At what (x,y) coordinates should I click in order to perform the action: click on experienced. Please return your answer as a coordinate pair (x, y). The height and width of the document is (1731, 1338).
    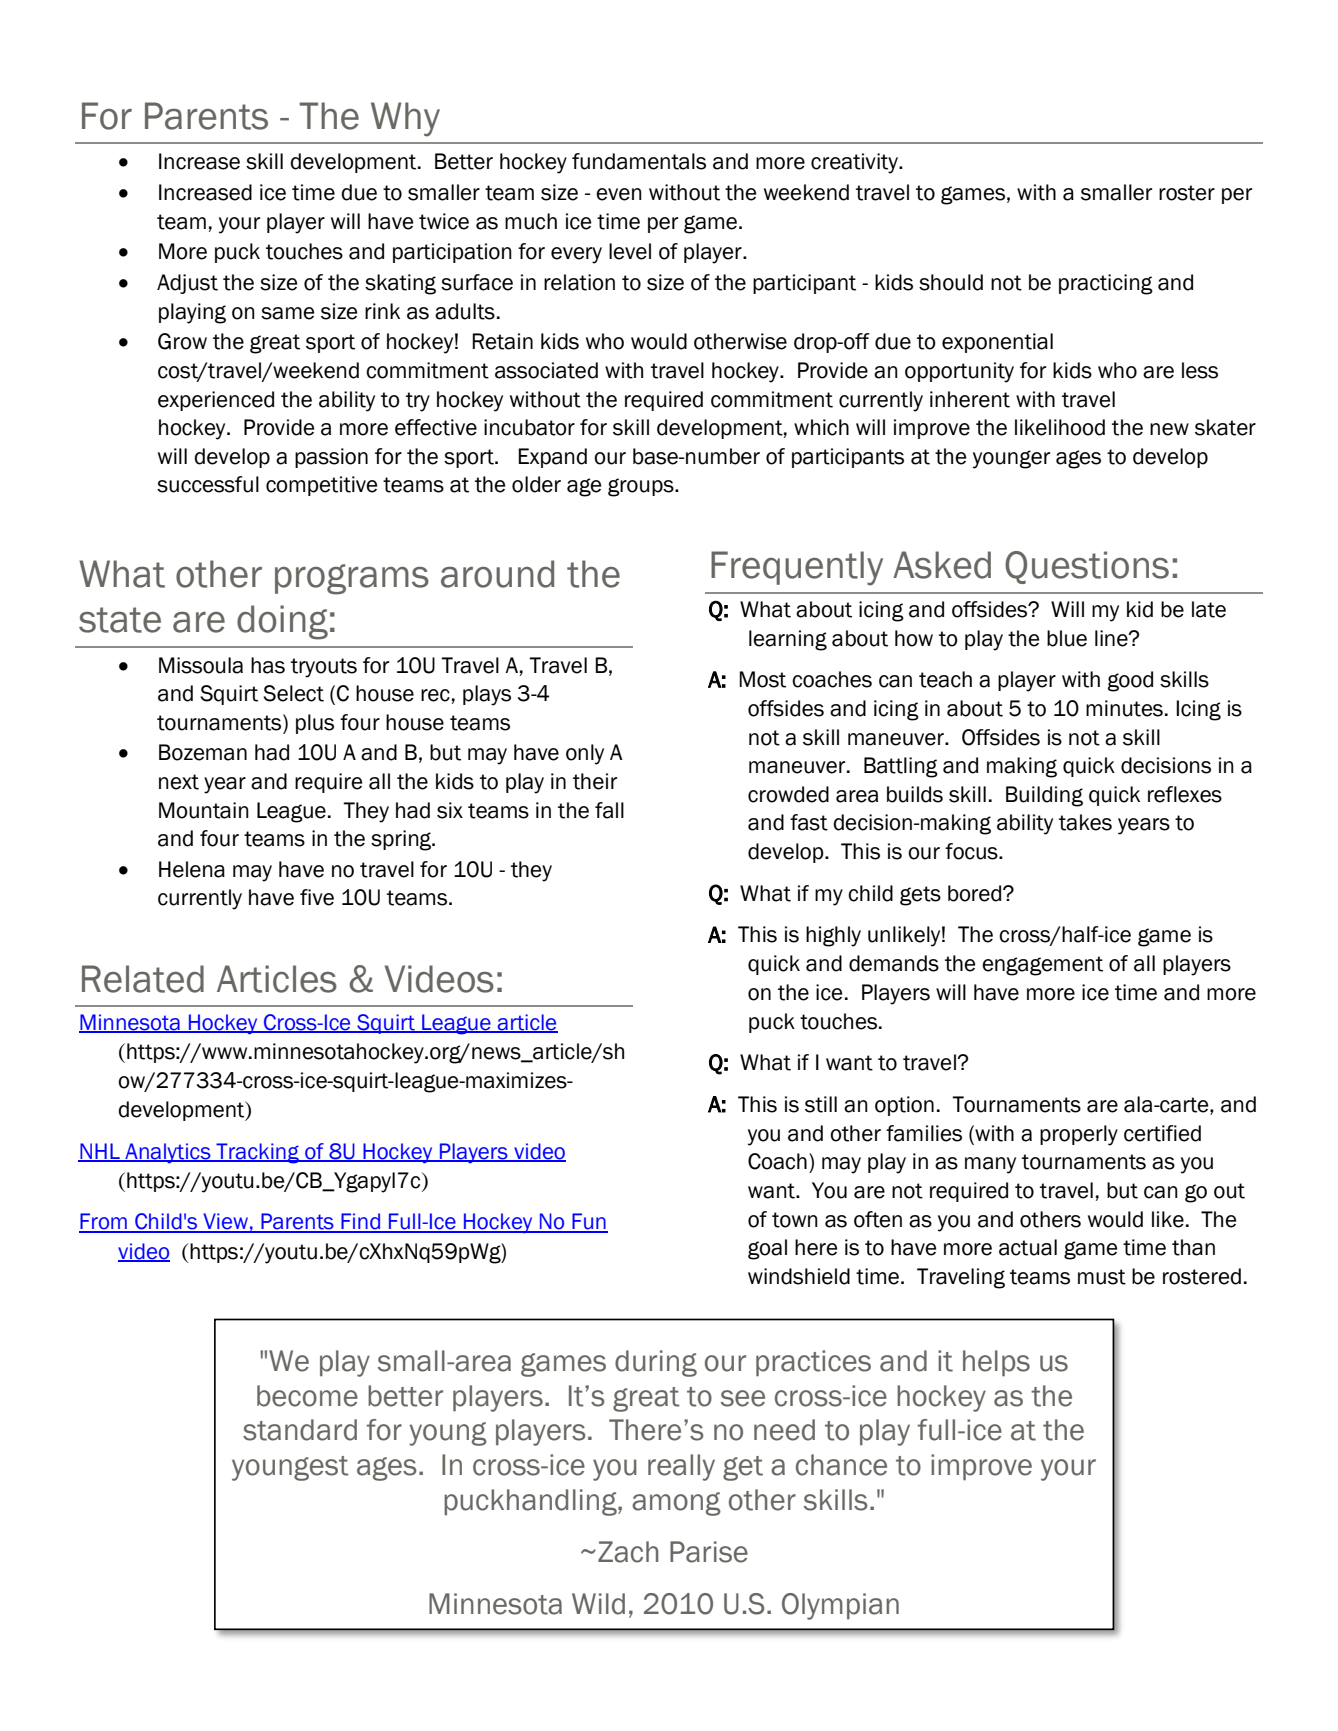
    Looking at the image, I should click on (216, 401).
